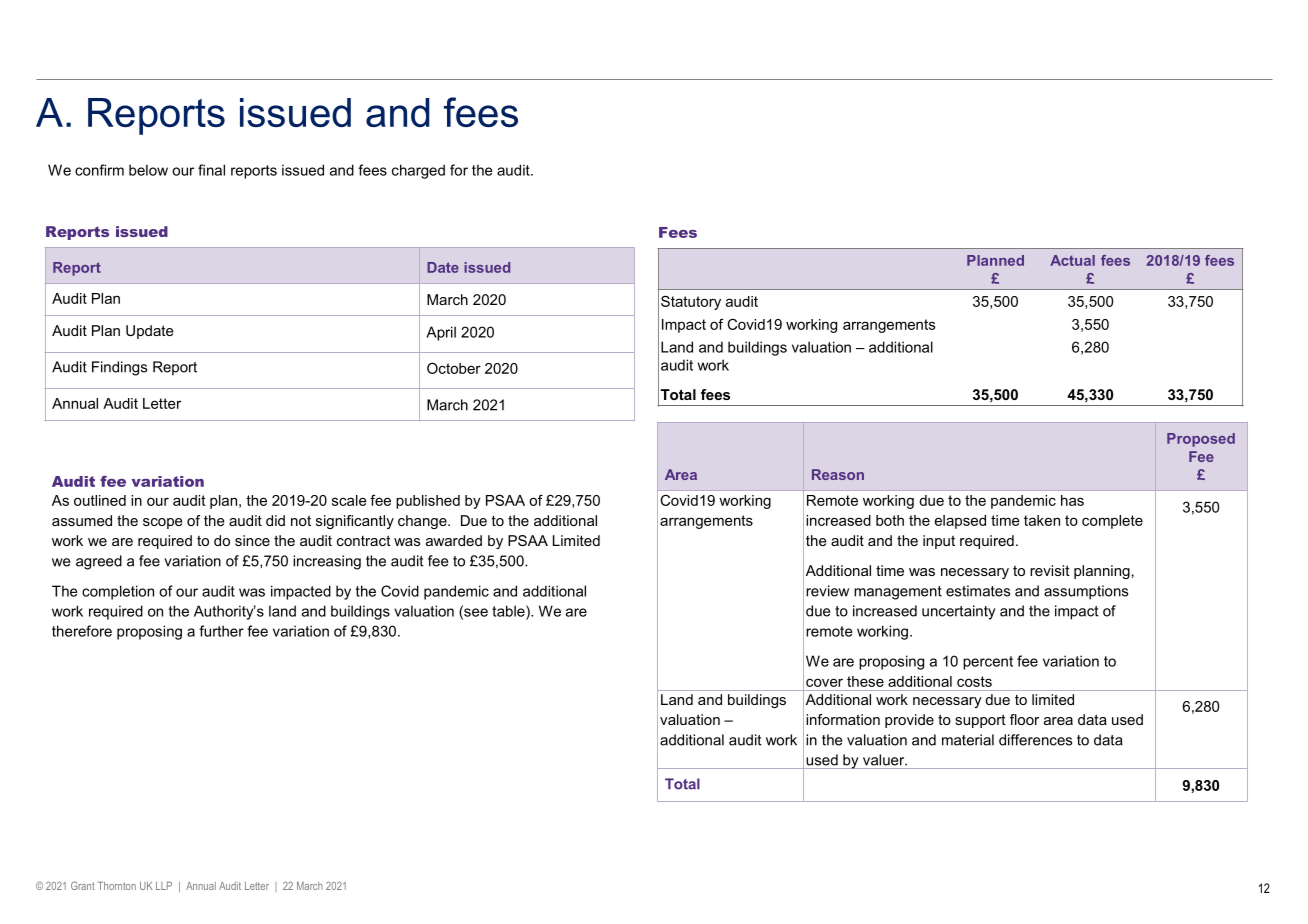  I want to click on Actual, so click(1072, 260).
